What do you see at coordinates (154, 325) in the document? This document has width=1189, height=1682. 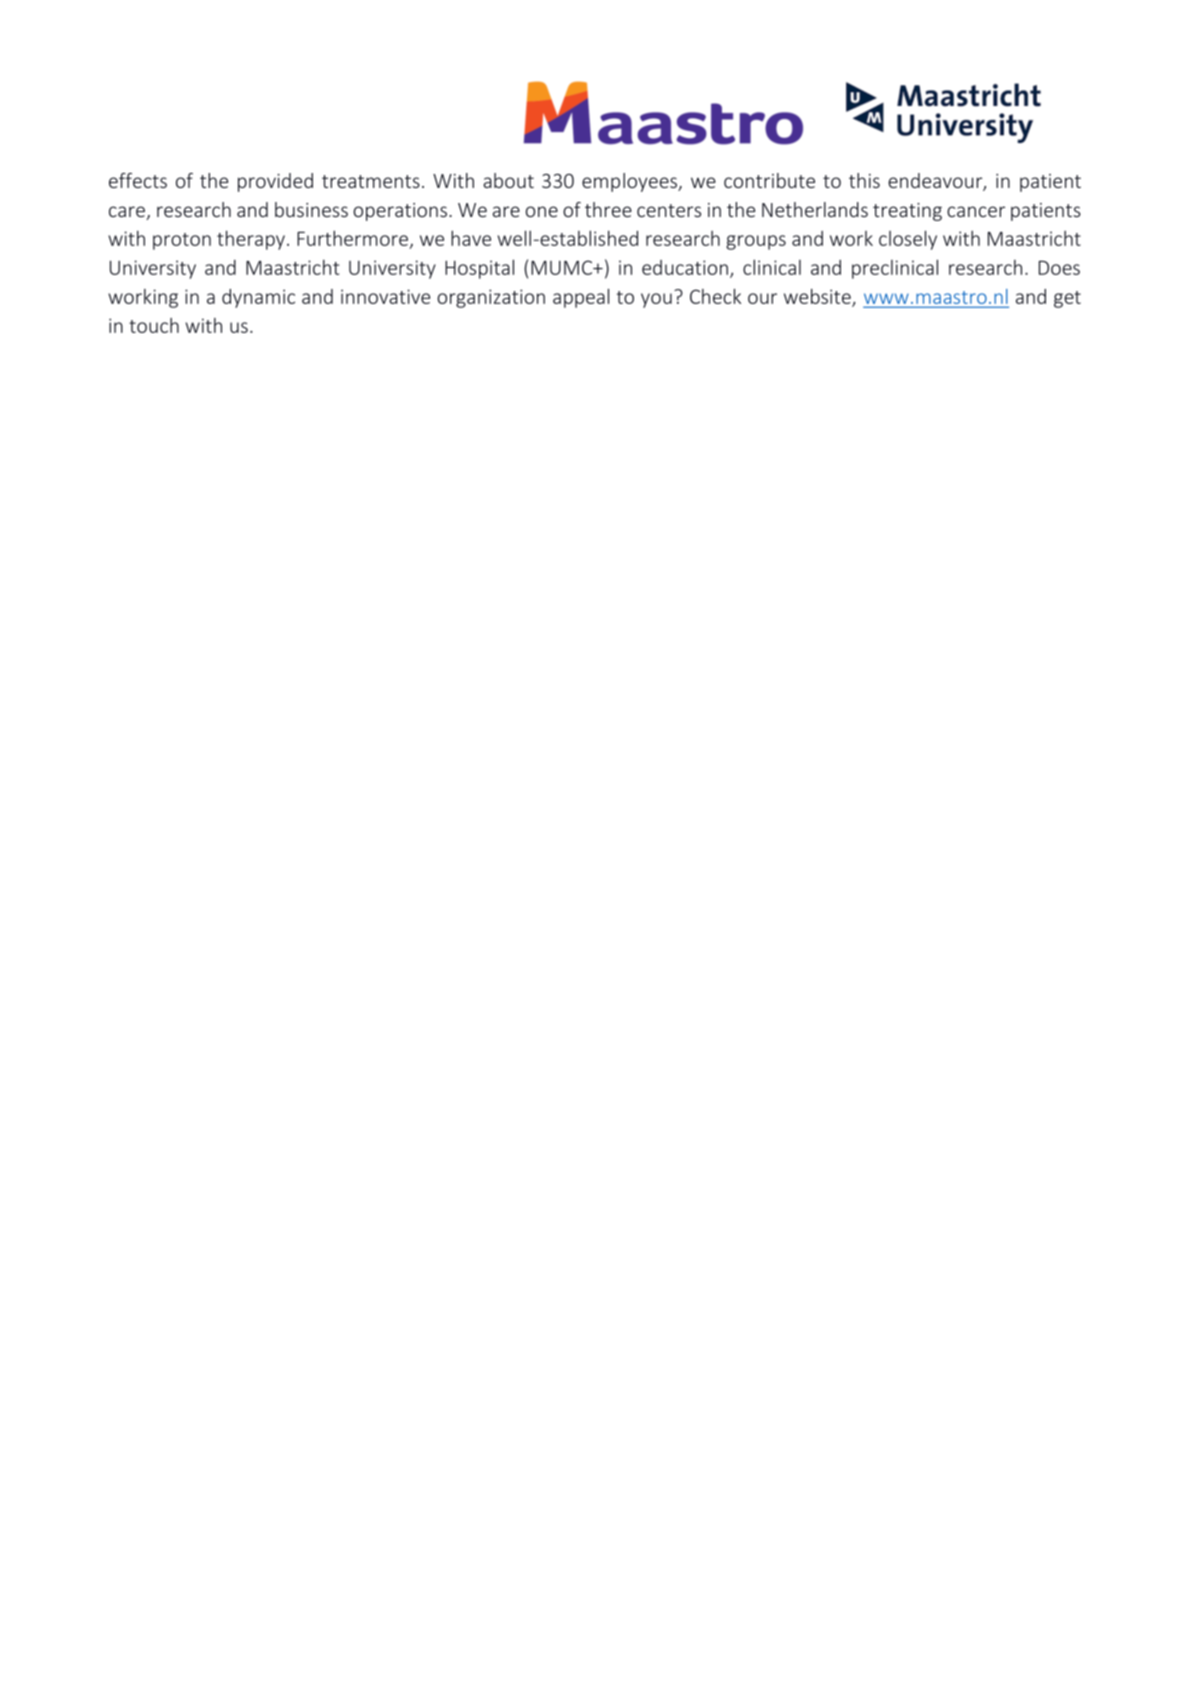 I see `touch` at bounding box center [154, 325].
